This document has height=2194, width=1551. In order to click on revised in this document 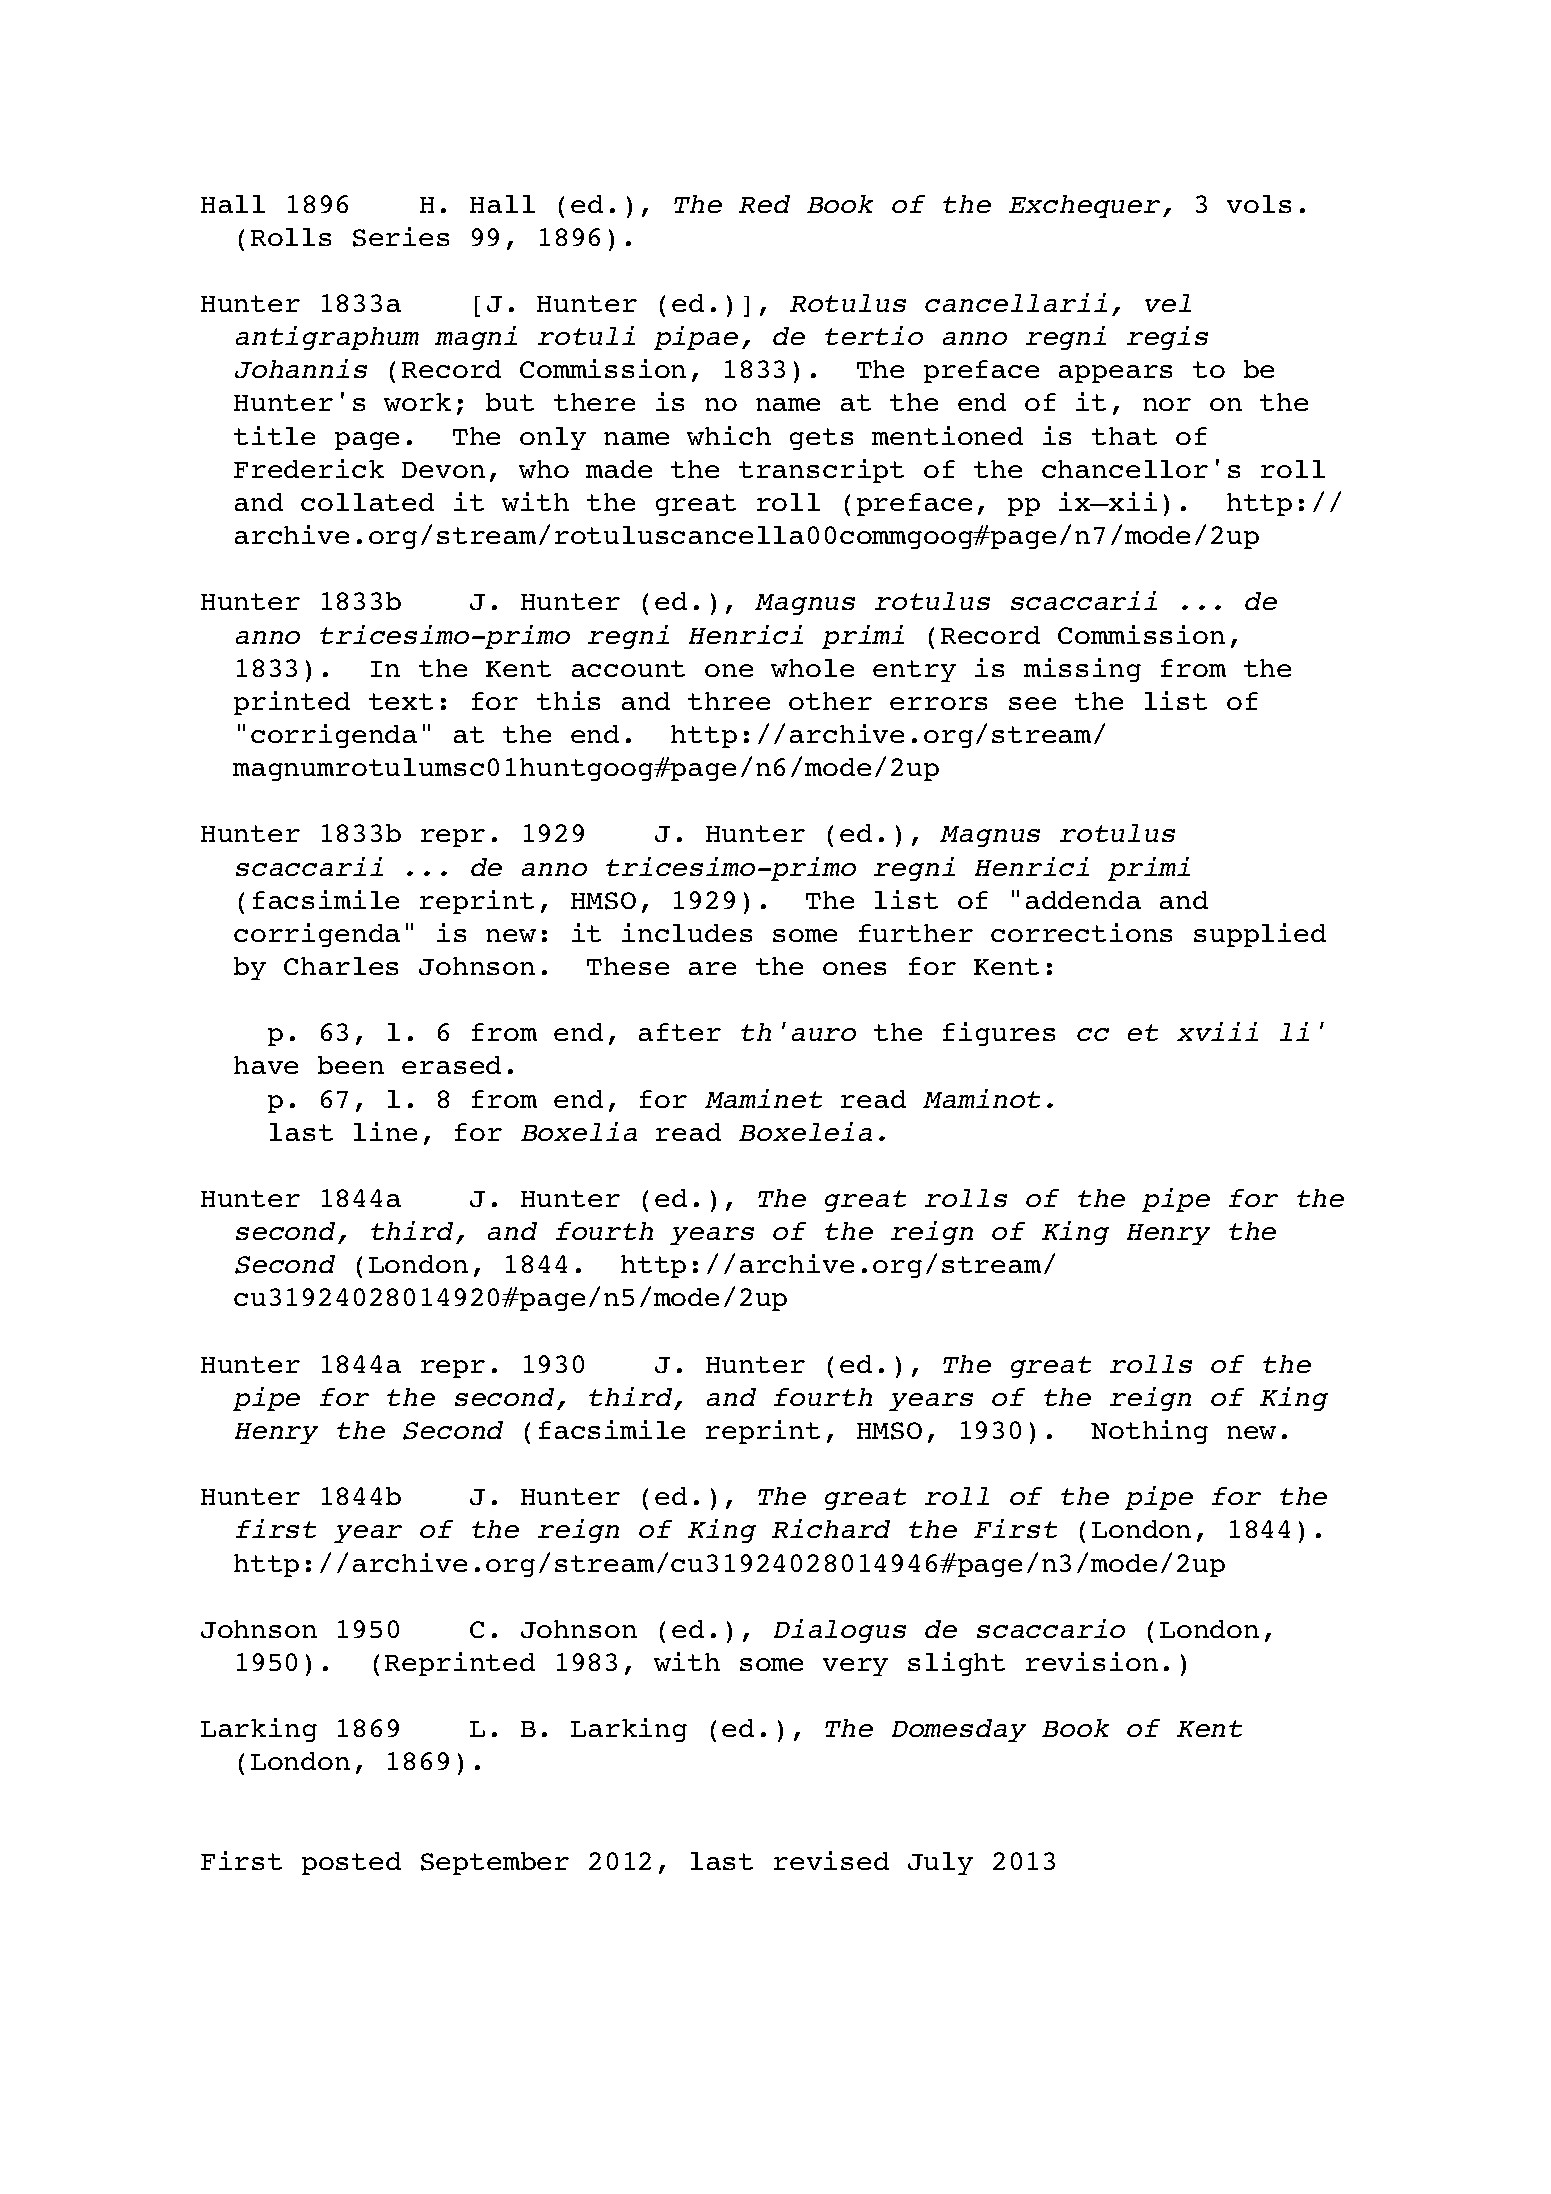, I will do `click(831, 1860)`.
